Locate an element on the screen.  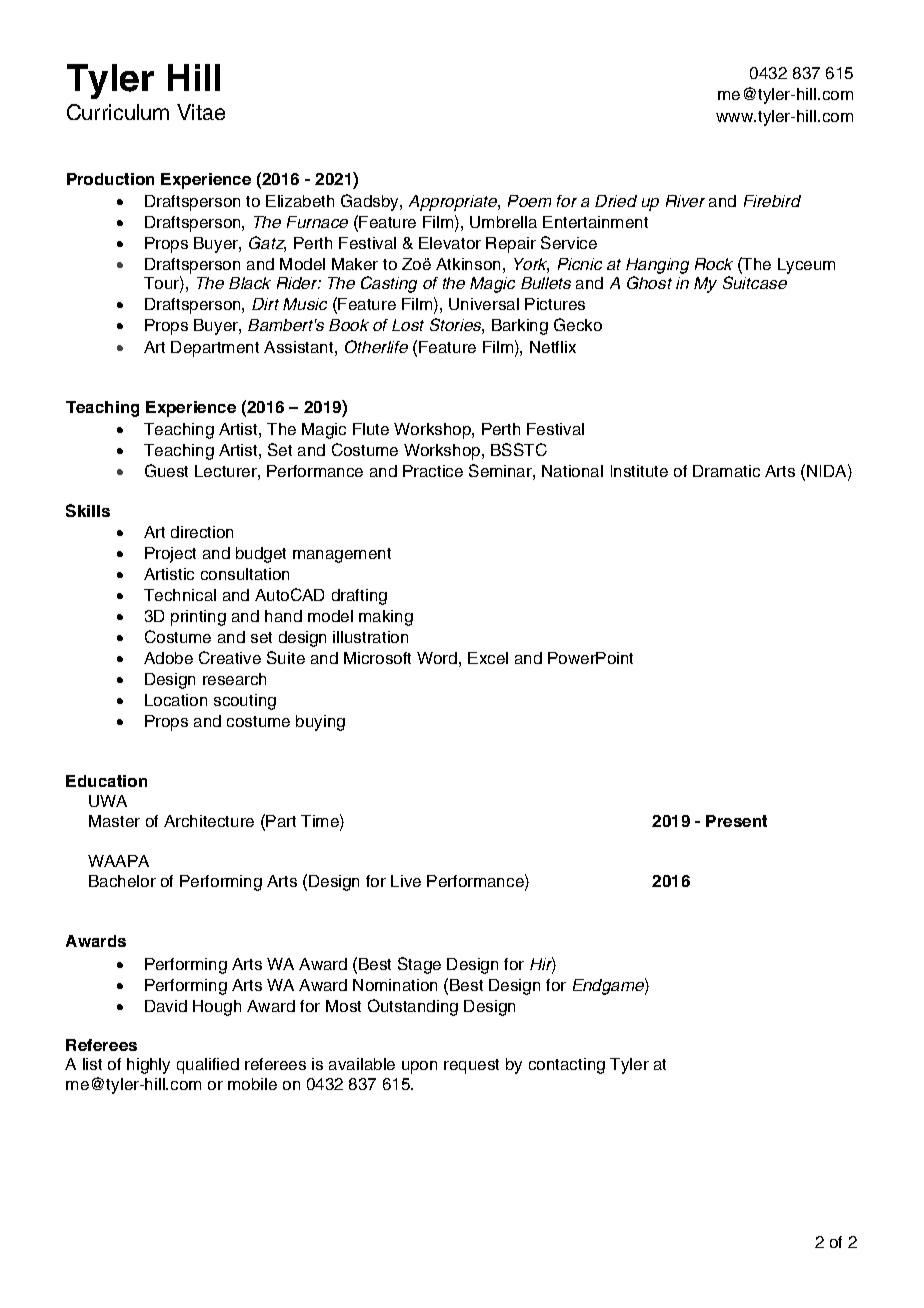
Vitae is located at coordinates (201, 112).
